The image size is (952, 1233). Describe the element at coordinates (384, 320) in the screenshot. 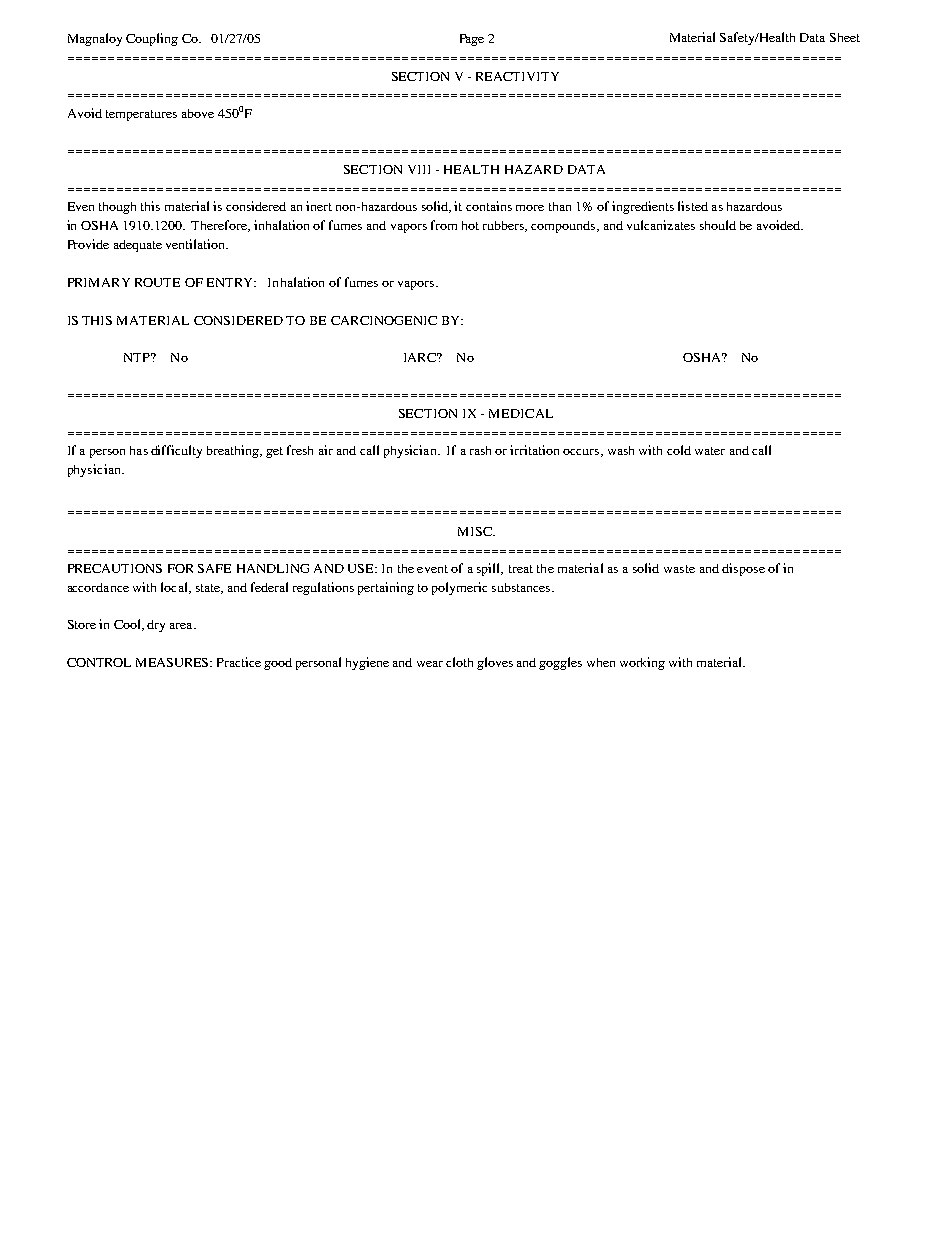

I see `CARCINOGENIC` at that location.
